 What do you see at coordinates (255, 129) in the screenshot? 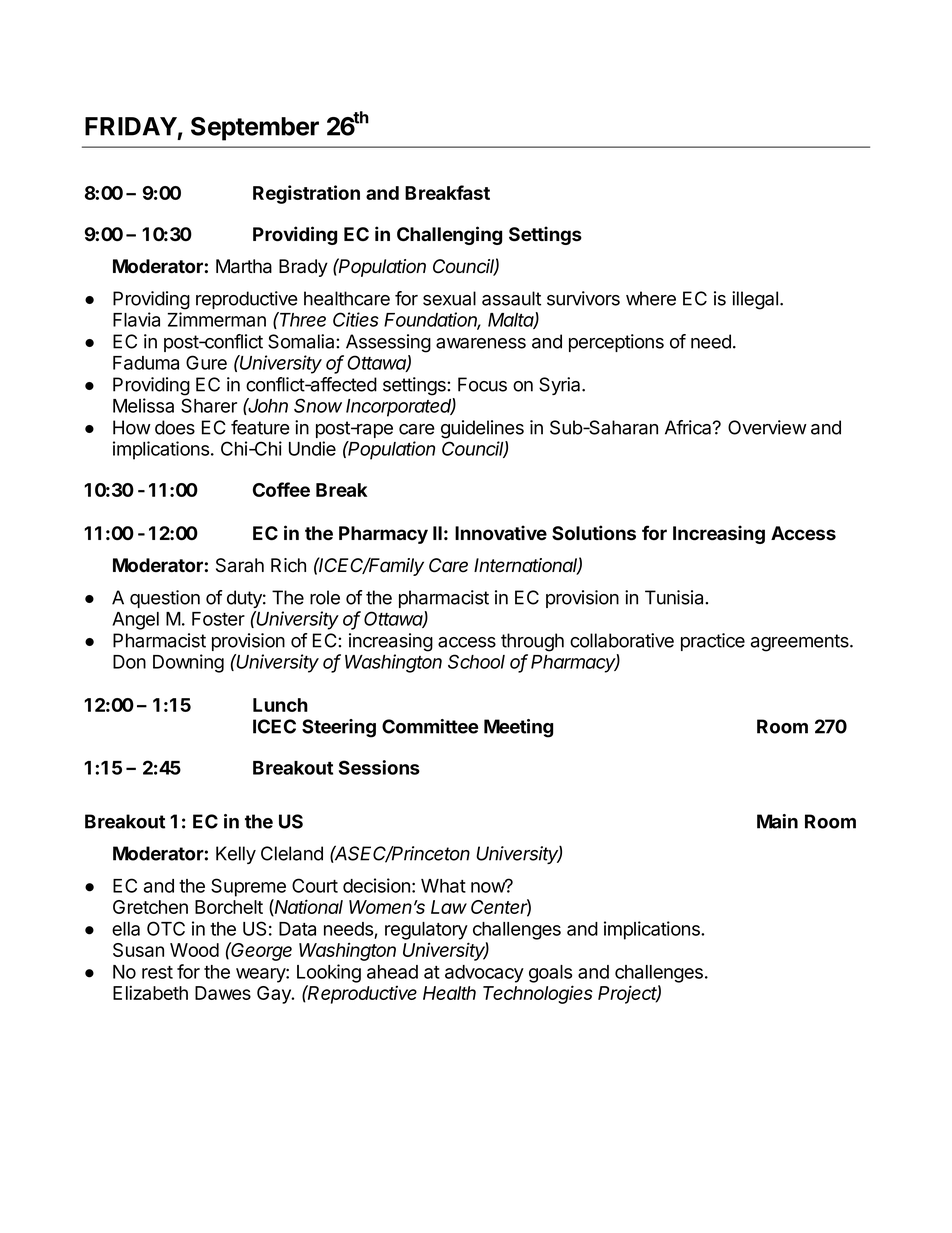
I see `September` at bounding box center [255, 129].
